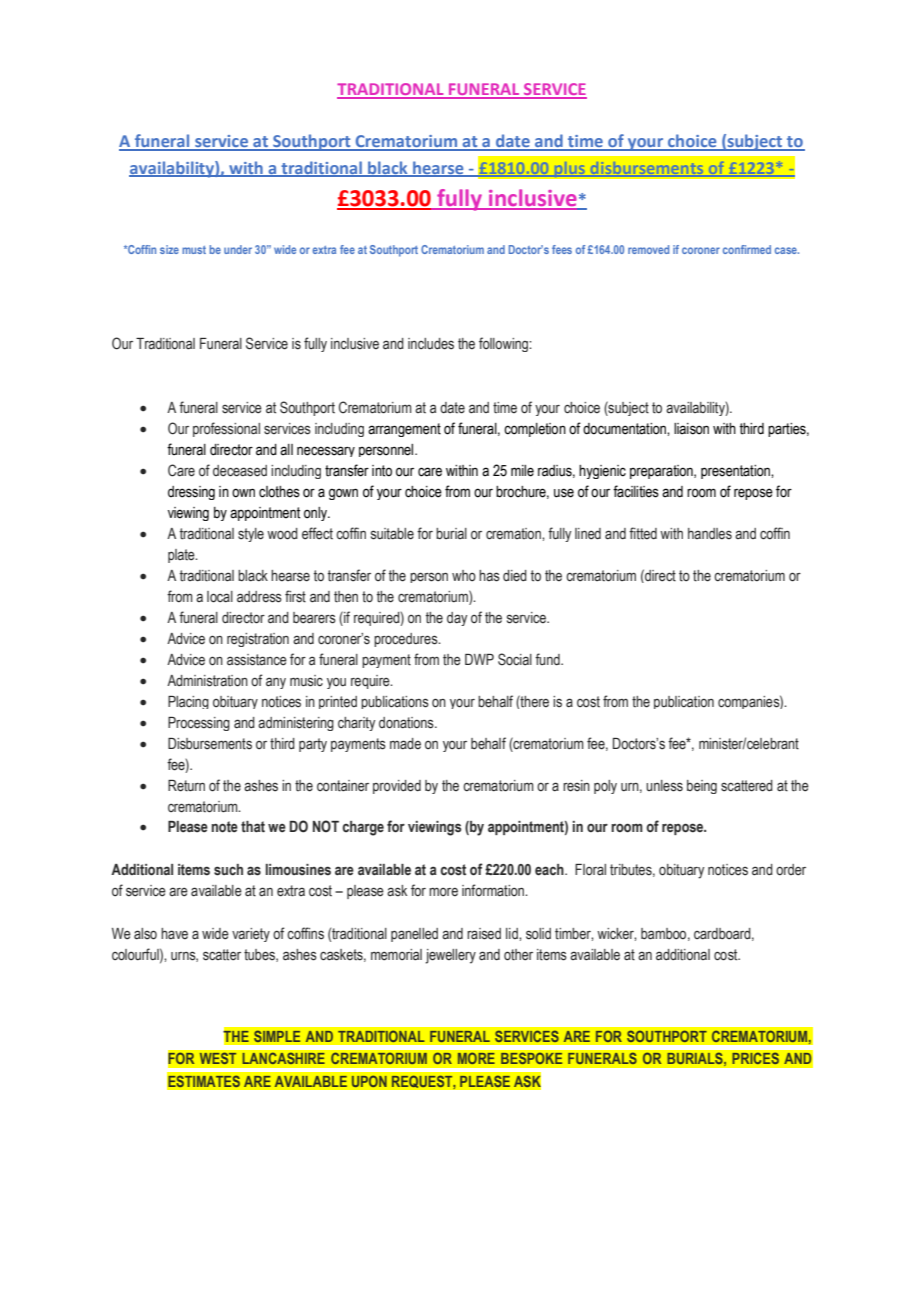  I want to click on confirmed, so click(747, 249).
